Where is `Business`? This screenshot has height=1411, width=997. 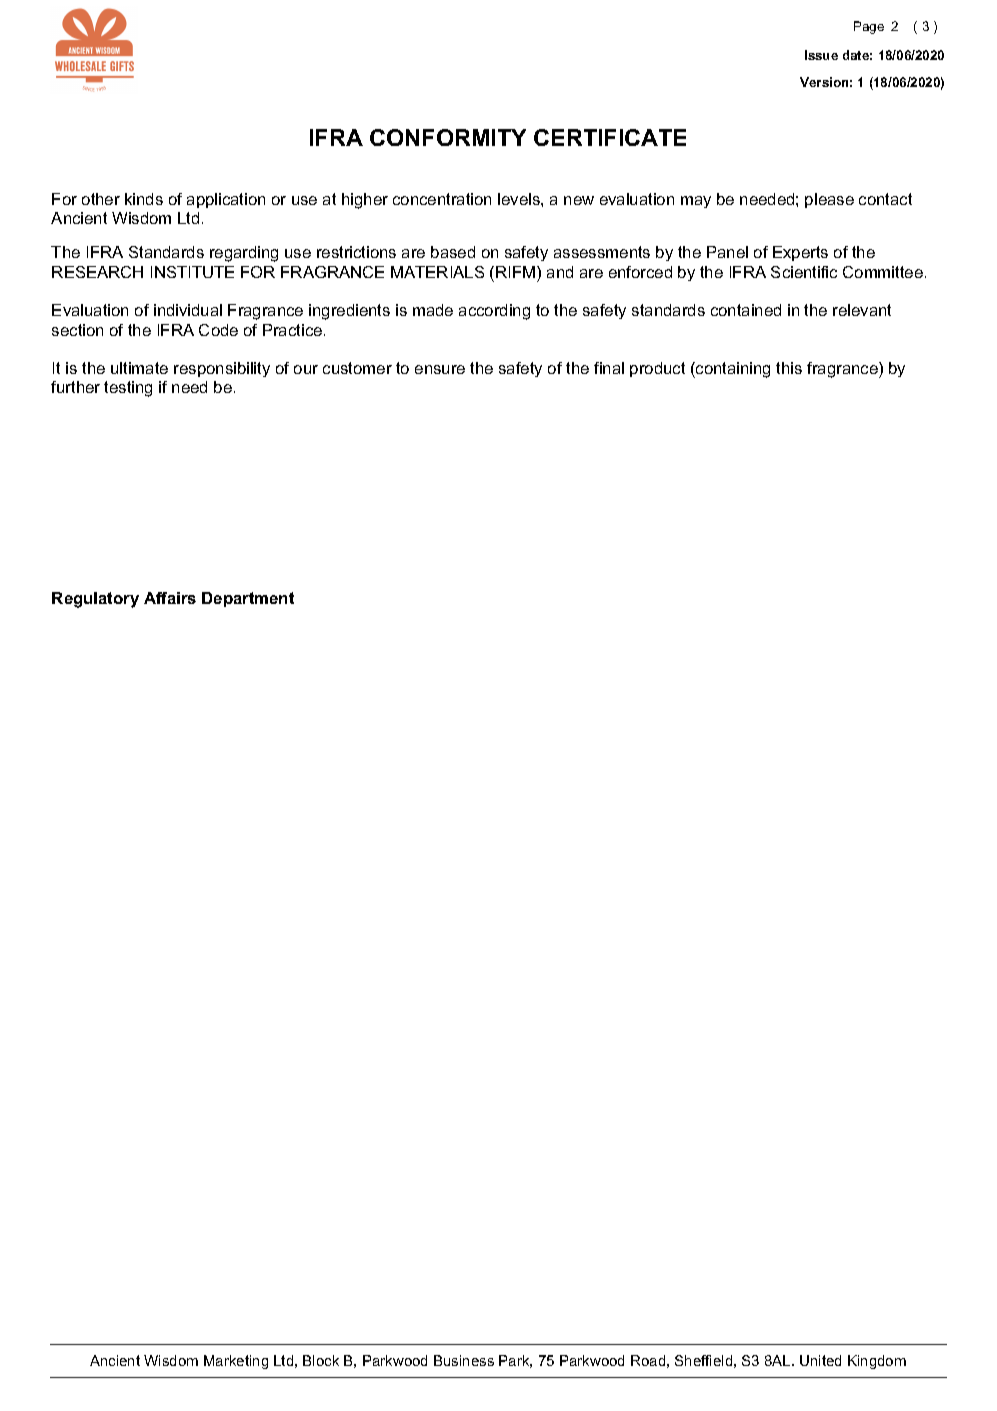 Business is located at coordinates (464, 1360).
